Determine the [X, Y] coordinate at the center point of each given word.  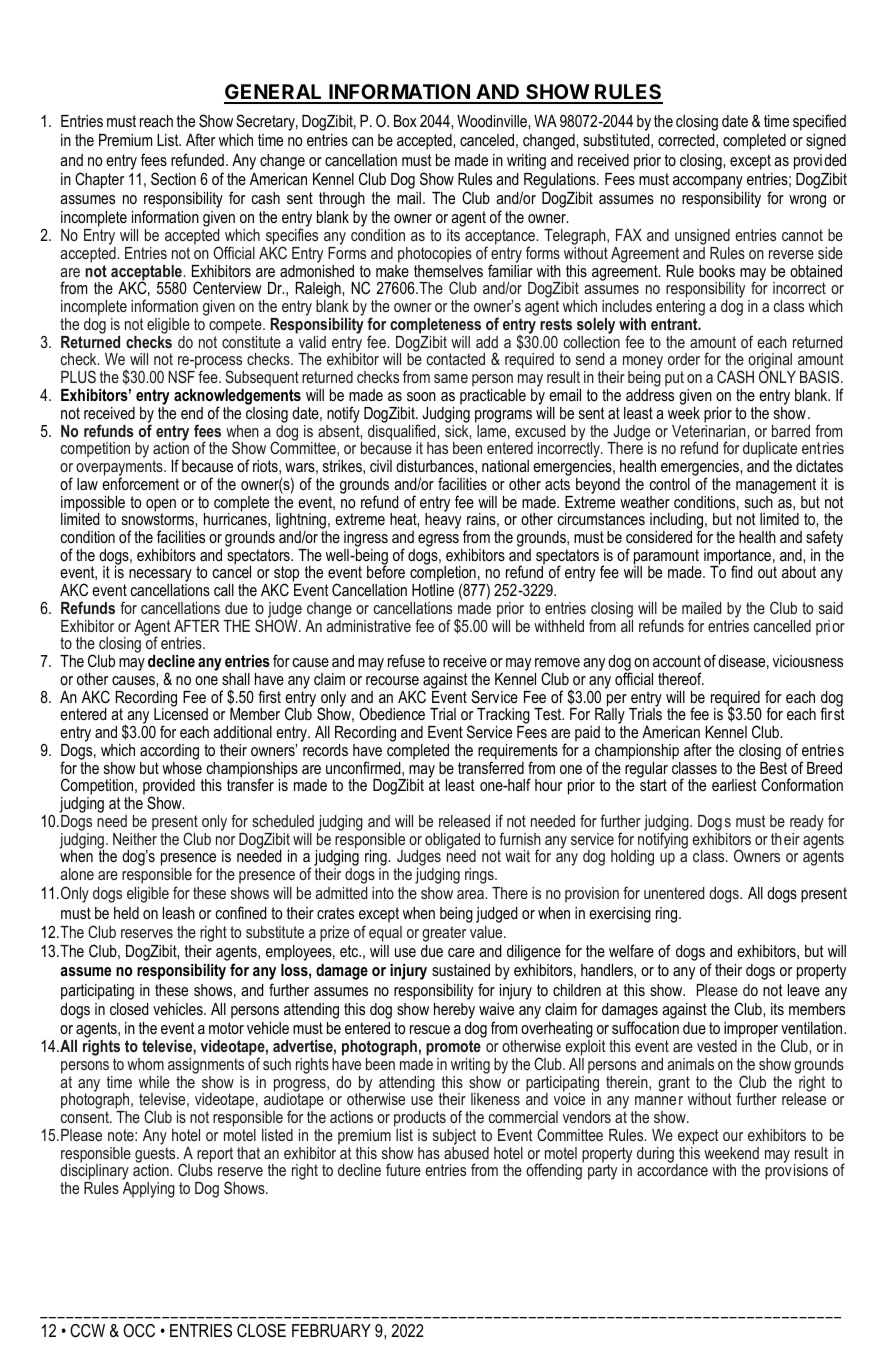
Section [173, 178]
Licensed [181, 713]
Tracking [503, 717]
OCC [139, 1330]
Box [405, 121]
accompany [708, 182]
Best [773, 768]
